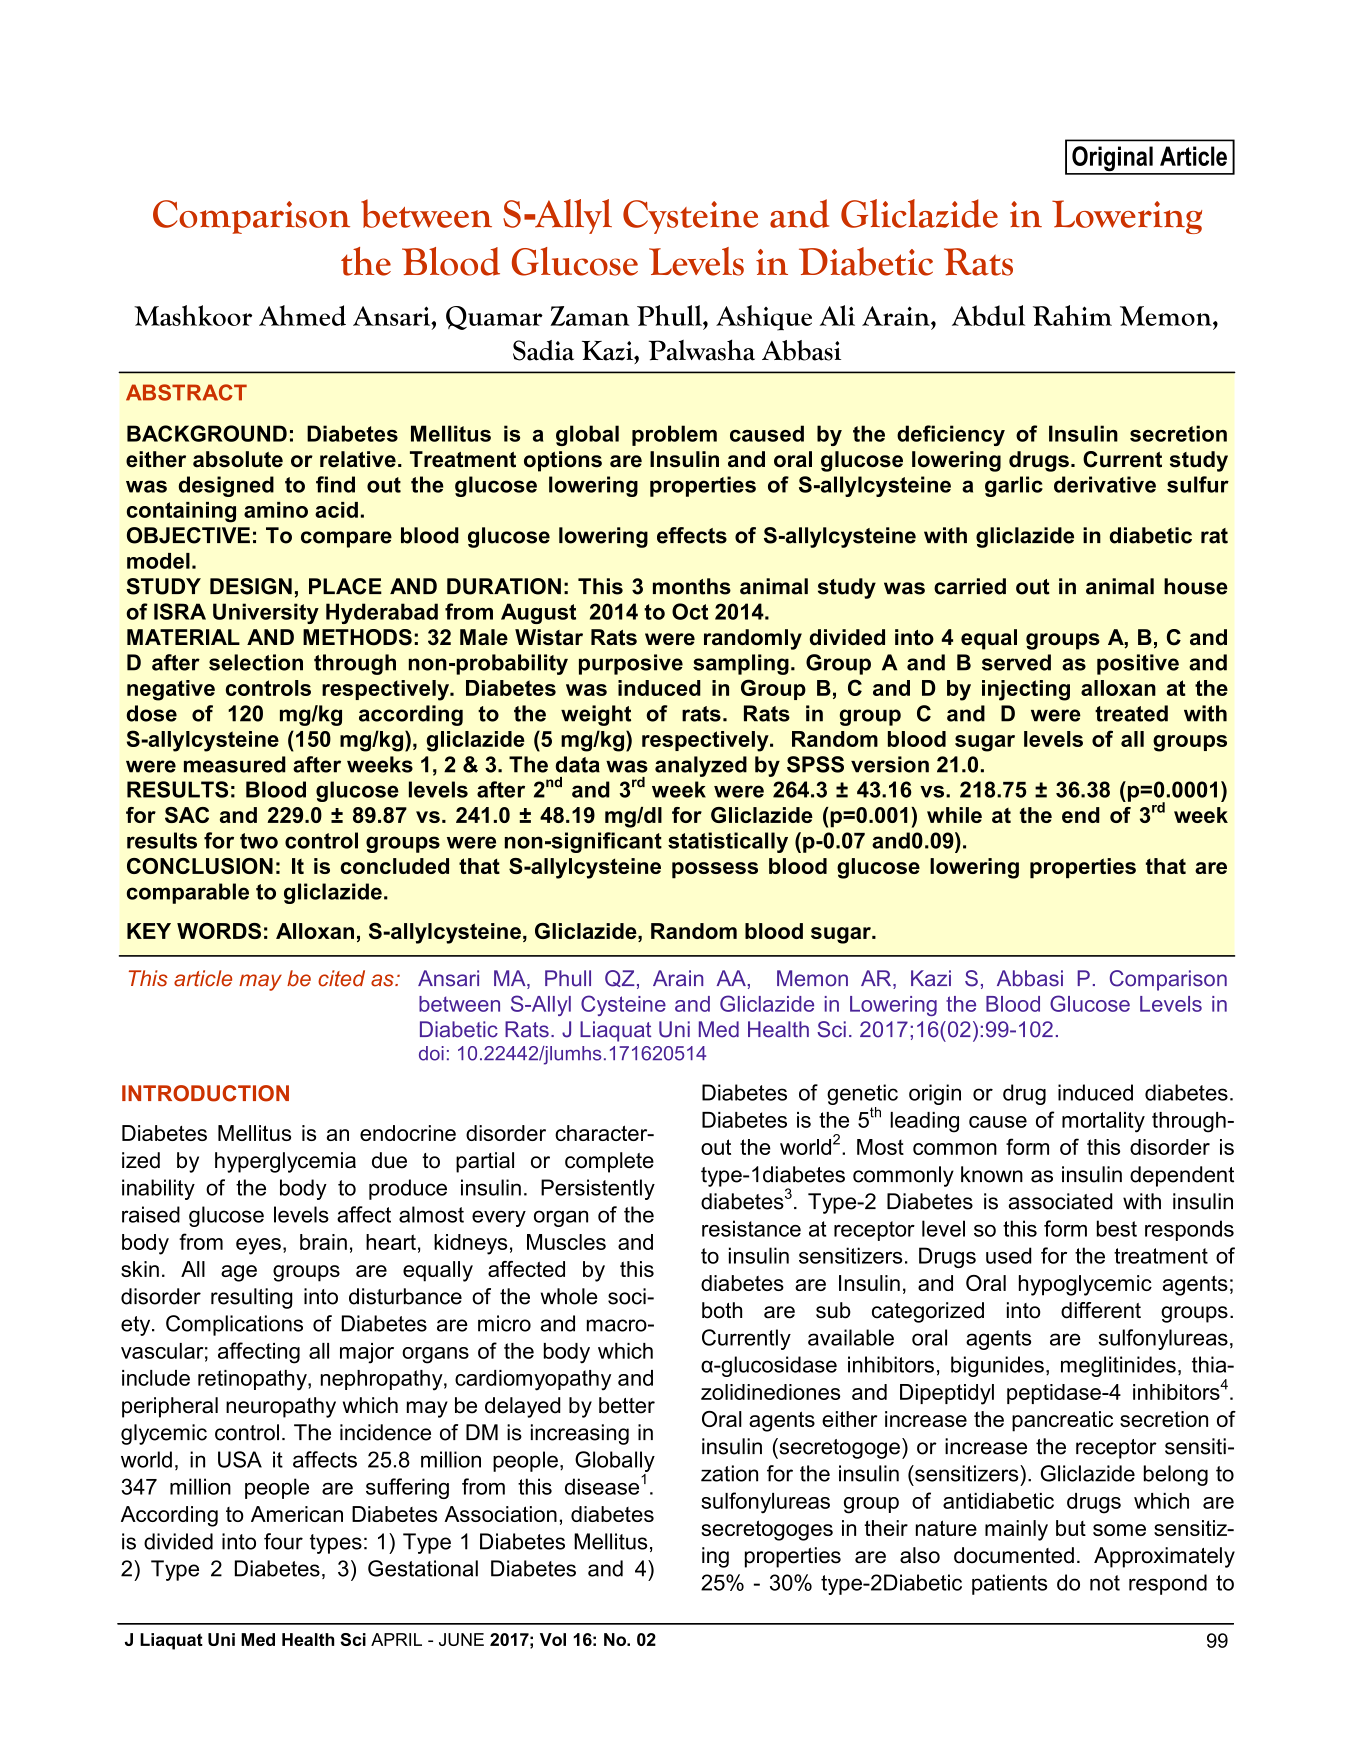 This page has height=1752, width=1354. I want to click on treated, so click(1131, 713).
